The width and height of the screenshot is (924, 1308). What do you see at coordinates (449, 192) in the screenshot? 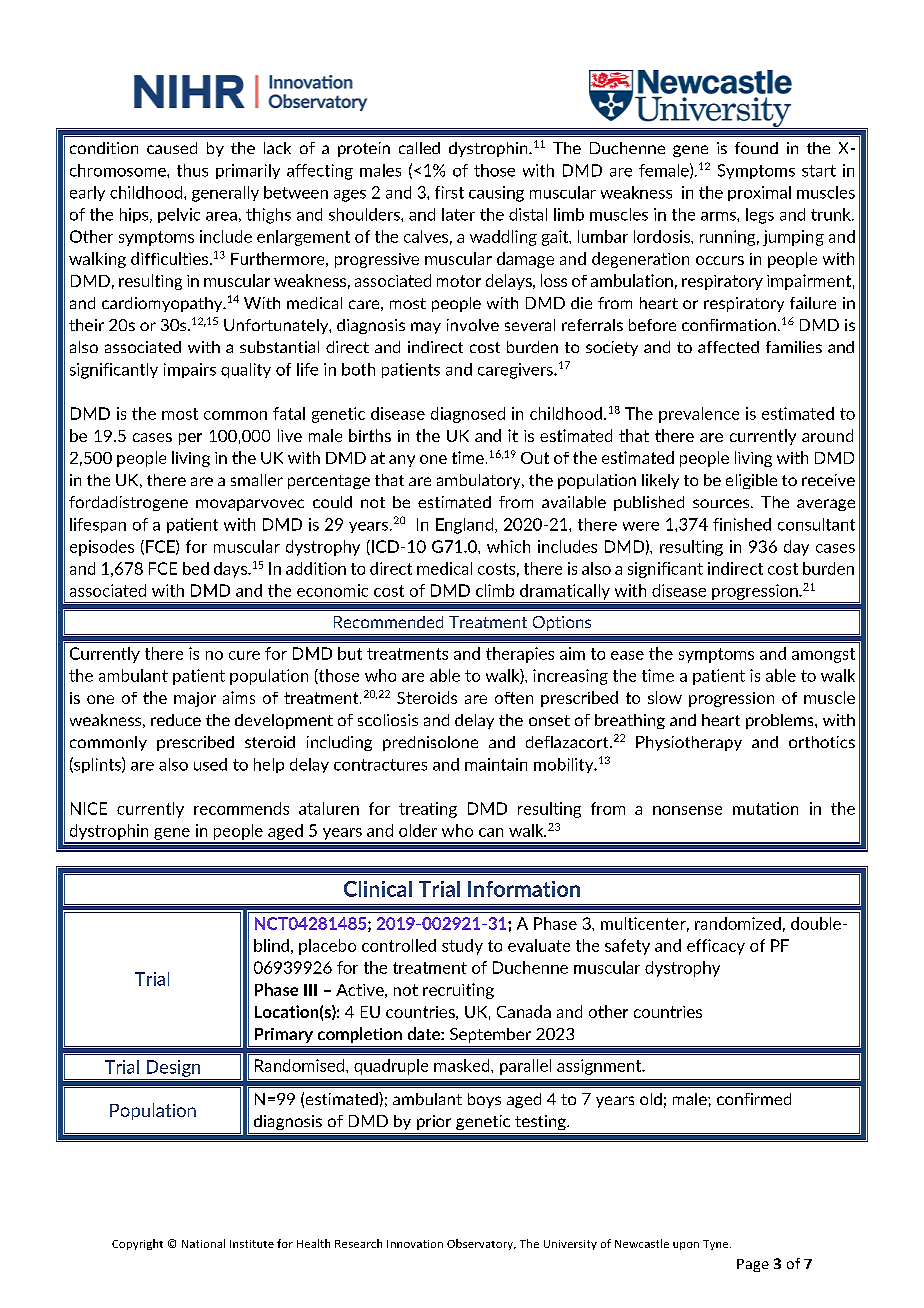
I see `first` at bounding box center [449, 192].
